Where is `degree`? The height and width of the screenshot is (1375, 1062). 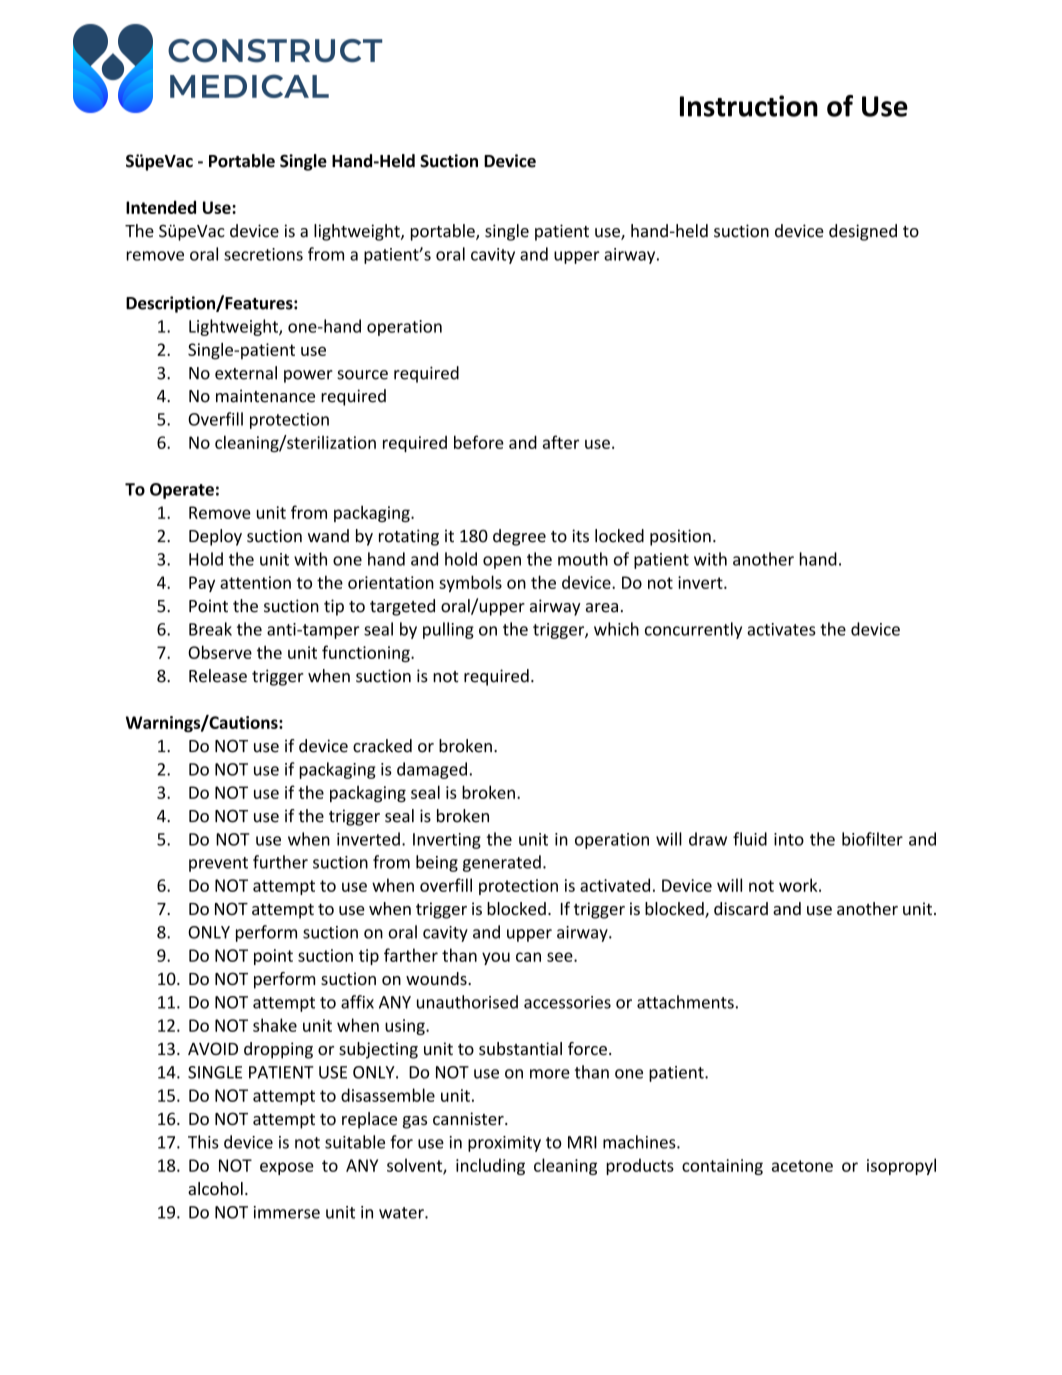
degree is located at coordinates (519, 537).
